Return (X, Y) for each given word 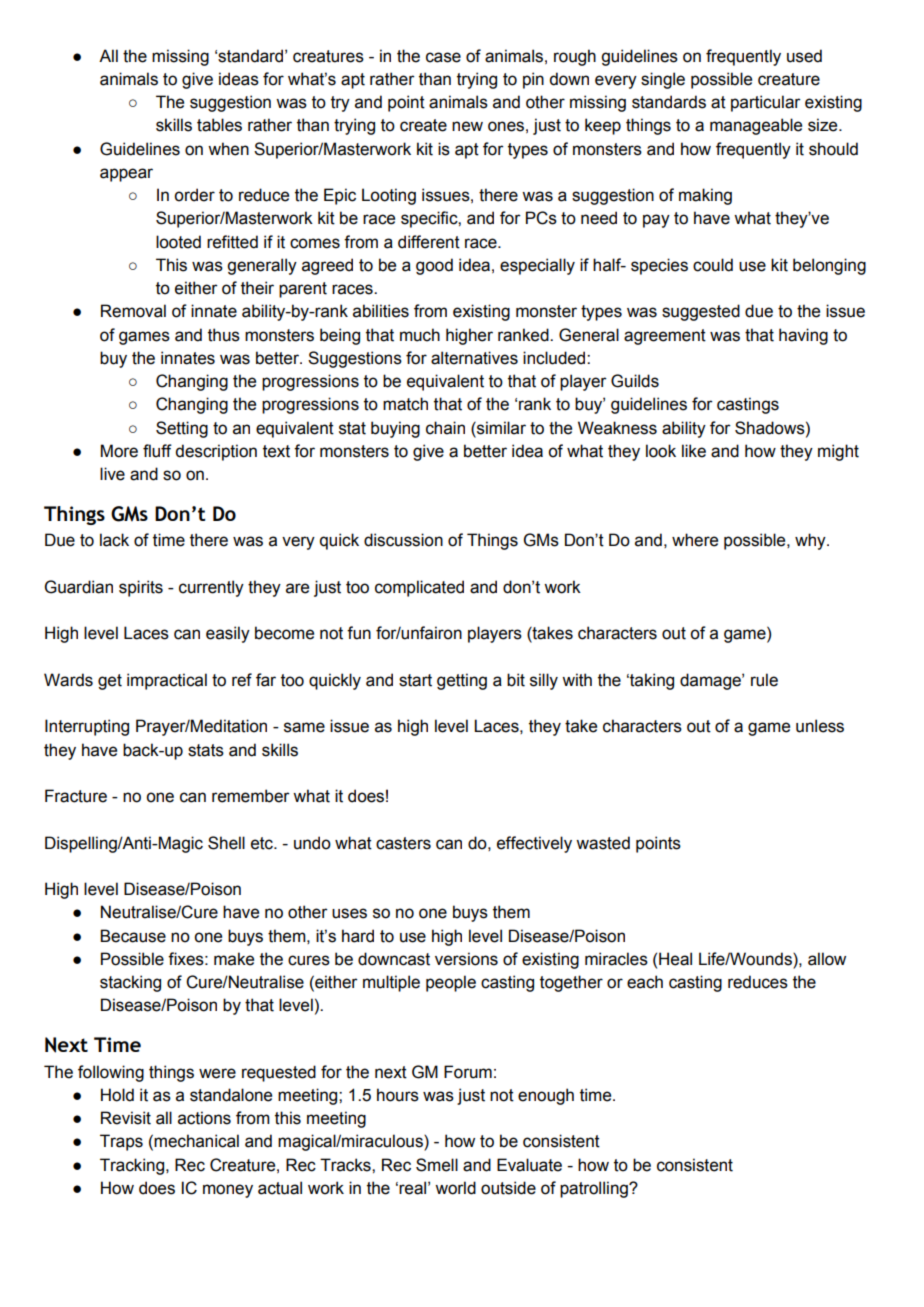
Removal (133, 311)
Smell (437, 1165)
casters (403, 843)
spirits (141, 588)
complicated (419, 588)
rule (764, 680)
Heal (675, 959)
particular (766, 103)
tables (219, 125)
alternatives (474, 358)
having (803, 336)
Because (133, 936)
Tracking (133, 1166)
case (443, 57)
